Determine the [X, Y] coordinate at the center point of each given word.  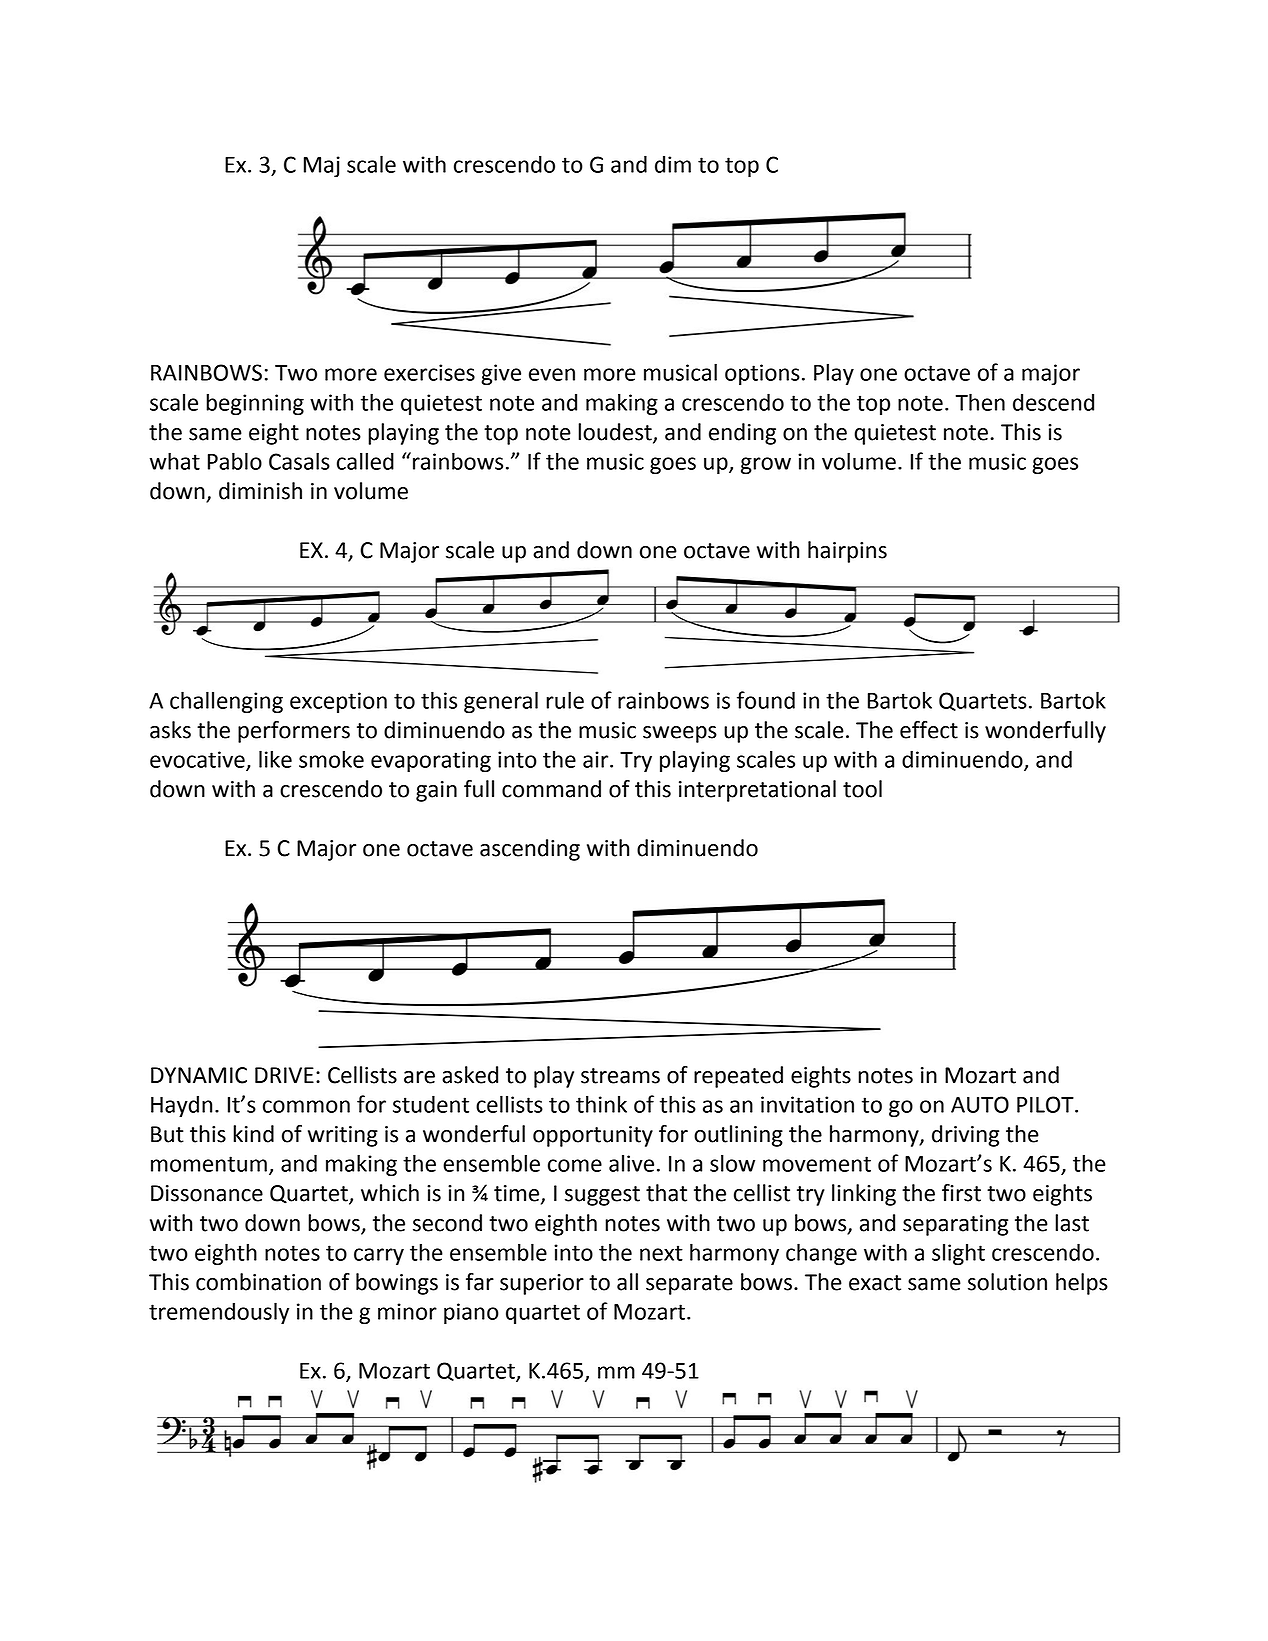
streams [620, 1076]
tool [862, 789]
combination [258, 1282]
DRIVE [284, 1075]
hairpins [847, 552]
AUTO [980, 1104]
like [275, 759]
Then [980, 402]
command [551, 789]
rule [565, 700]
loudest [616, 432]
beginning [255, 404]
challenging [226, 702]
